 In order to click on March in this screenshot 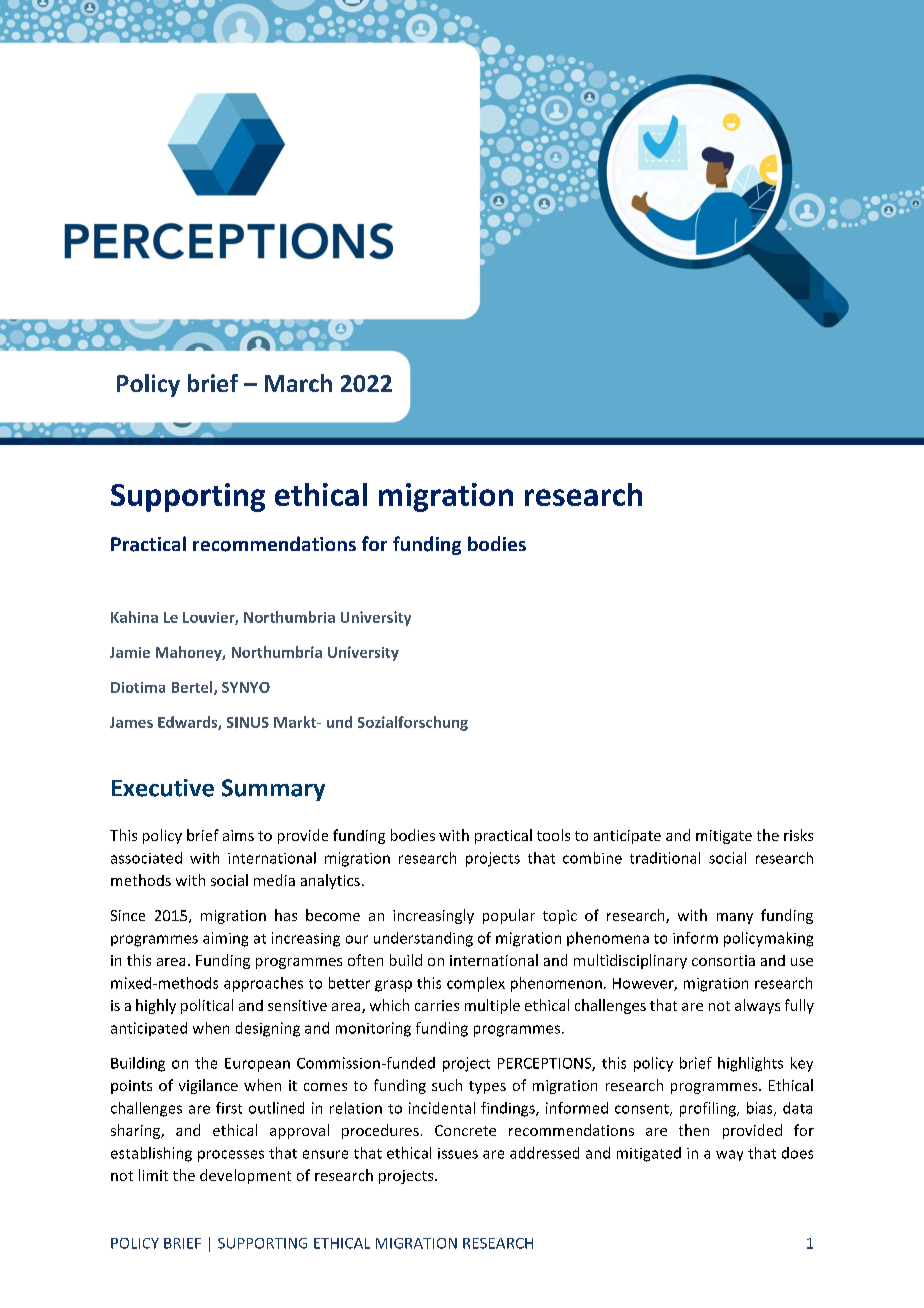, I will do `click(298, 383)`.
